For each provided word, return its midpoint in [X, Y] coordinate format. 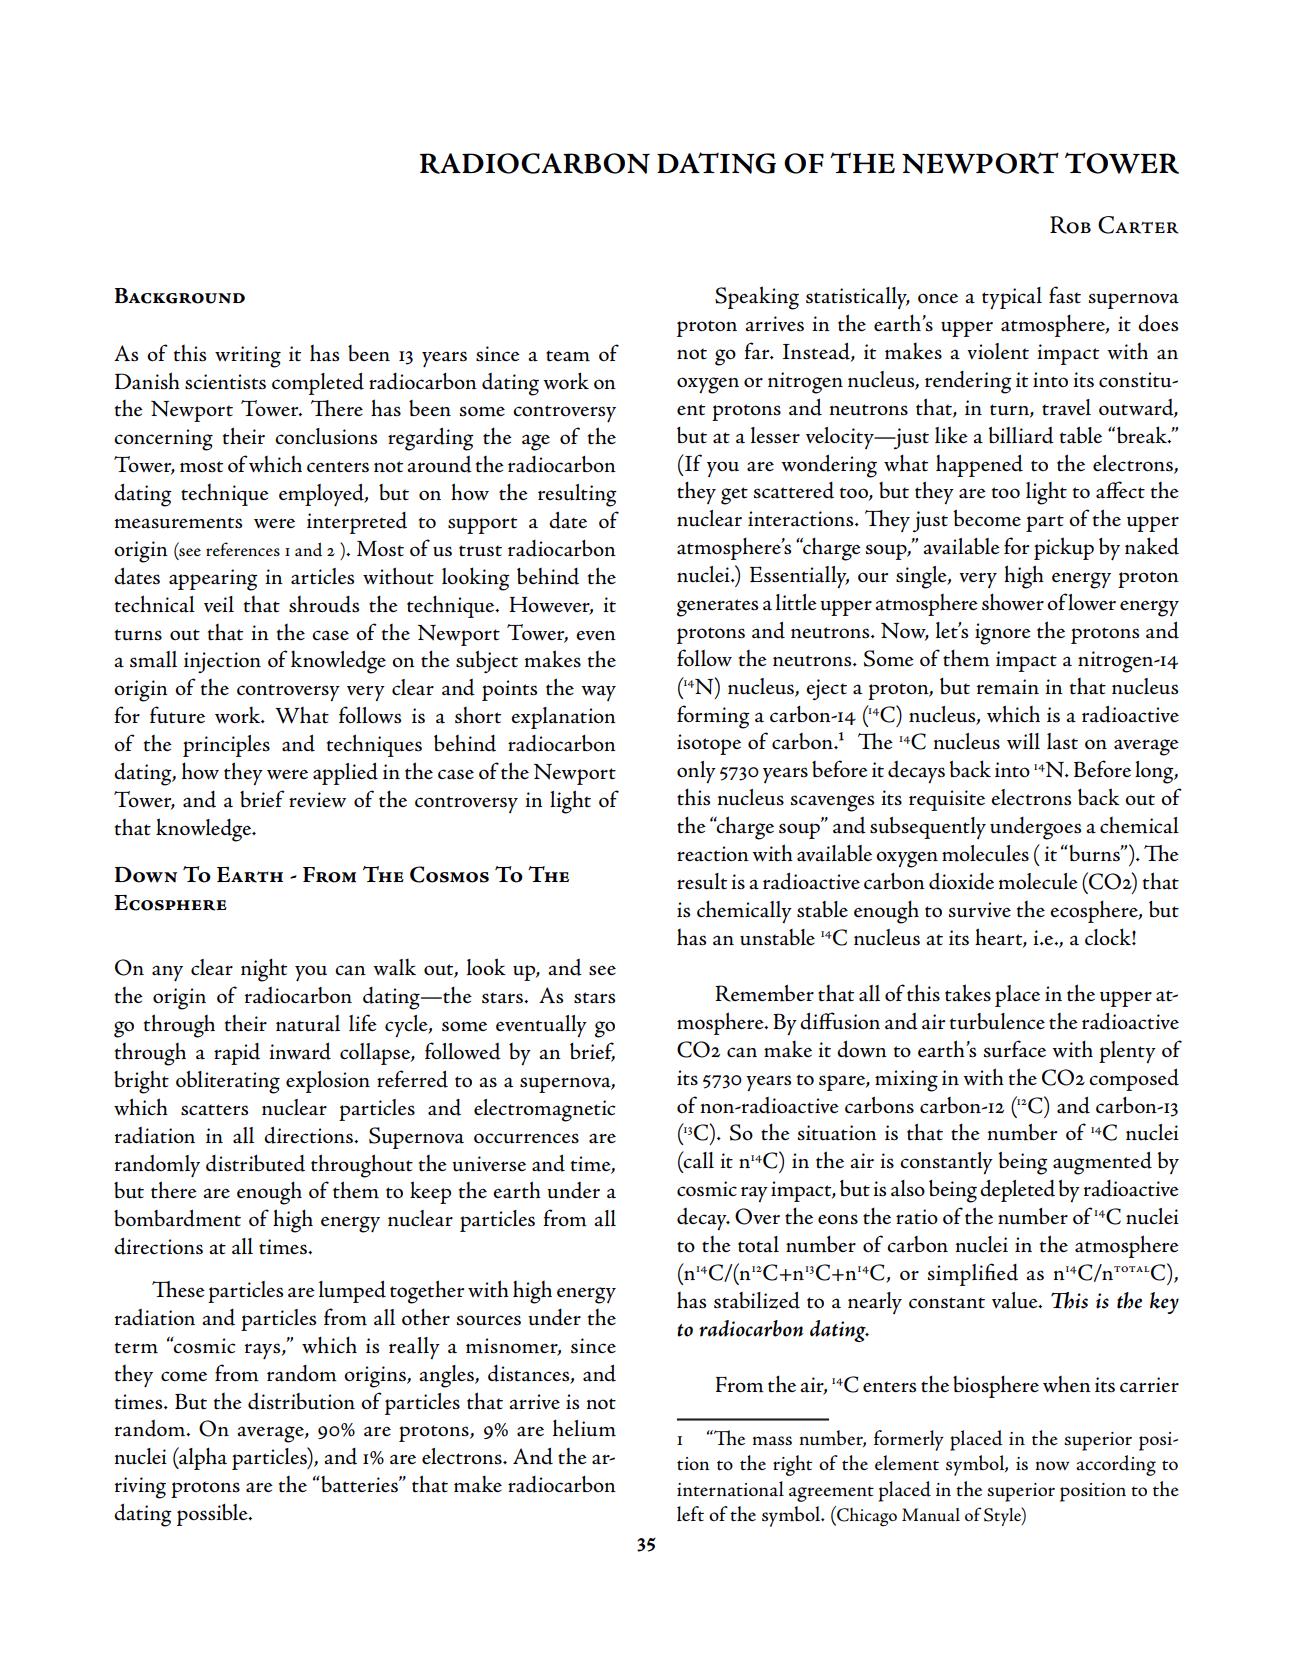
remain [1008, 687]
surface [1015, 1049]
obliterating [228, 1082]
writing [248, 357]
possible [213, 1515]
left [690, 1513]
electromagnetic [544, 1110]
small [153, 659]
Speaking [757, 298]
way [598, 693]
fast [1065, 295]
